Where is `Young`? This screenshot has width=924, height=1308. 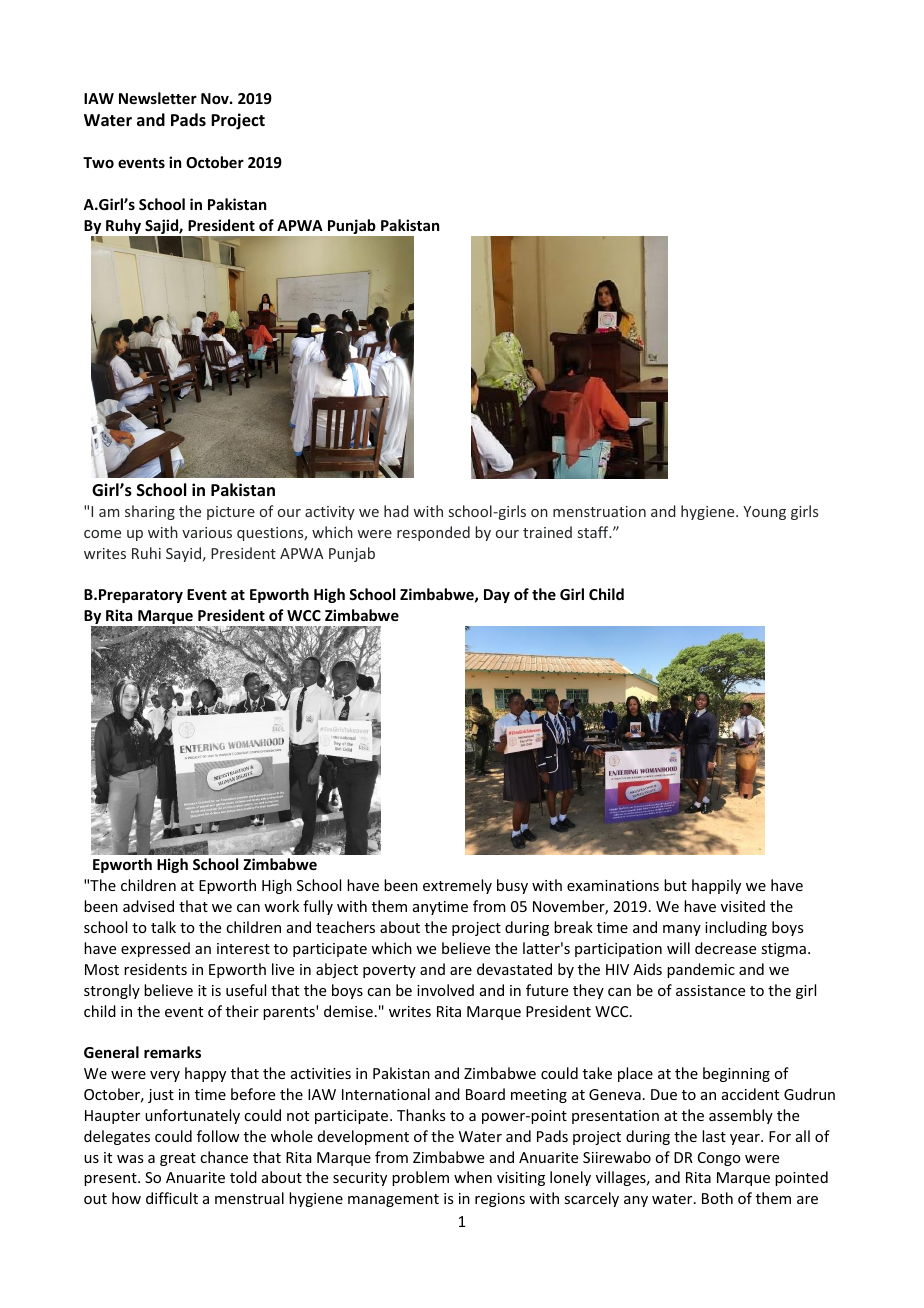
Young is located at coordinates (764, 513).
